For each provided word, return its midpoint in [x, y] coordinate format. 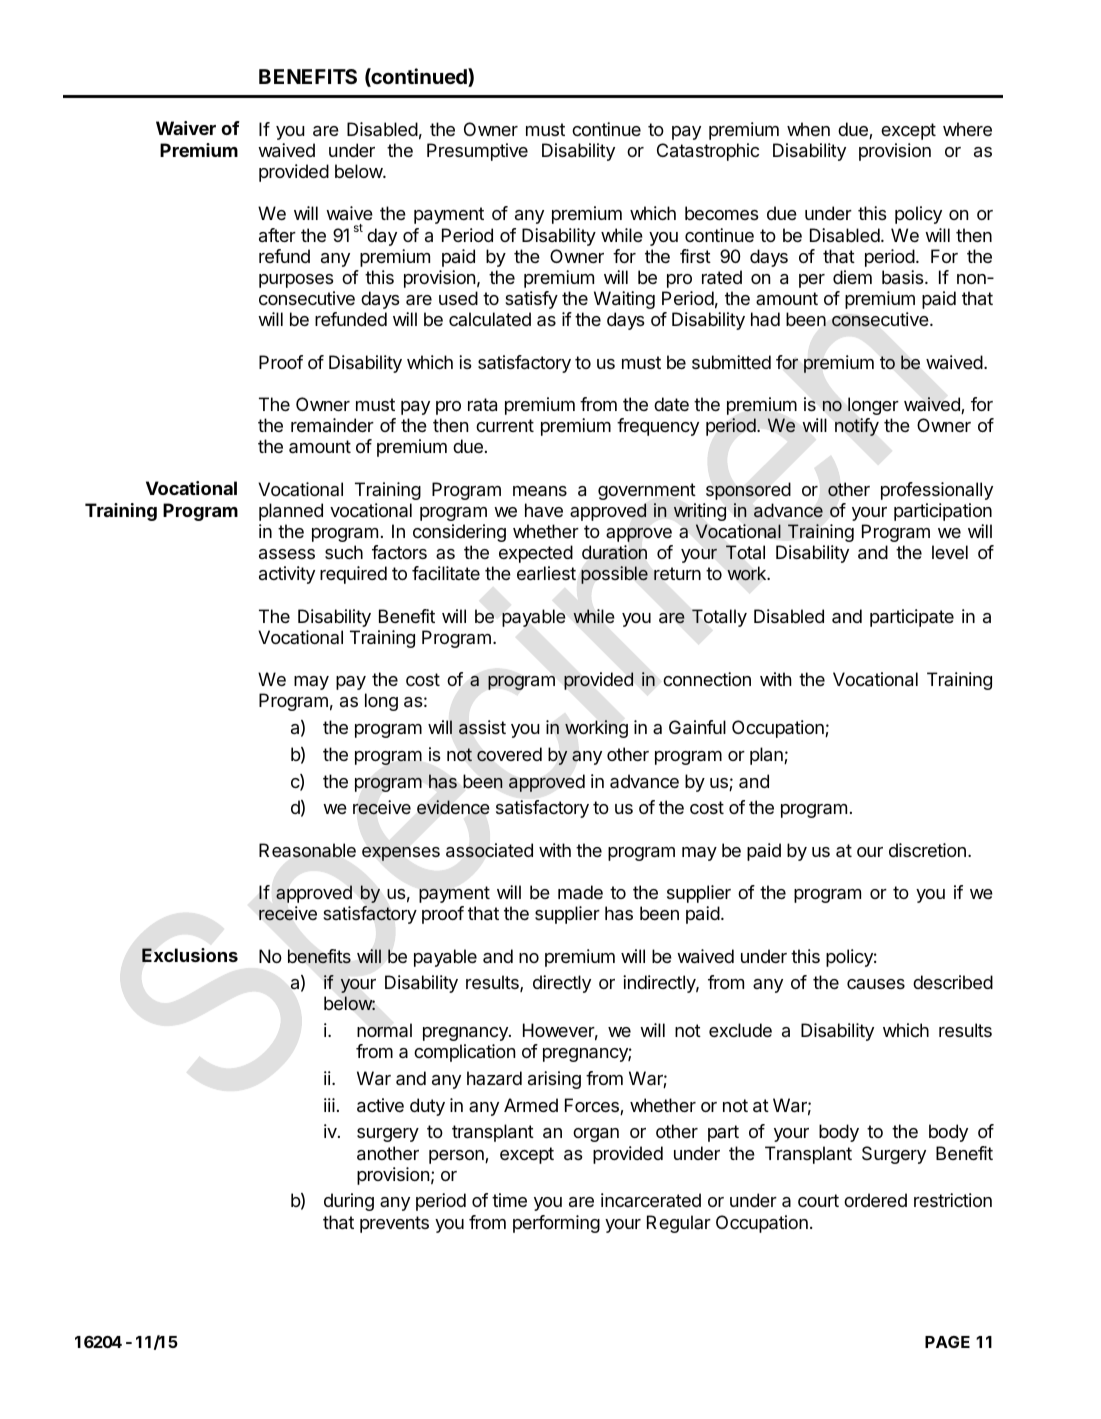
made [580, 892]
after [277, 235]
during [349, 1202]
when [808, 129]
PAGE [947, 1342]
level [950, 552]
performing [556, 1224]
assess [287, 554]
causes [876, 984]
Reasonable [307, 850]
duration [614, 552]
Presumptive [477, 152]
